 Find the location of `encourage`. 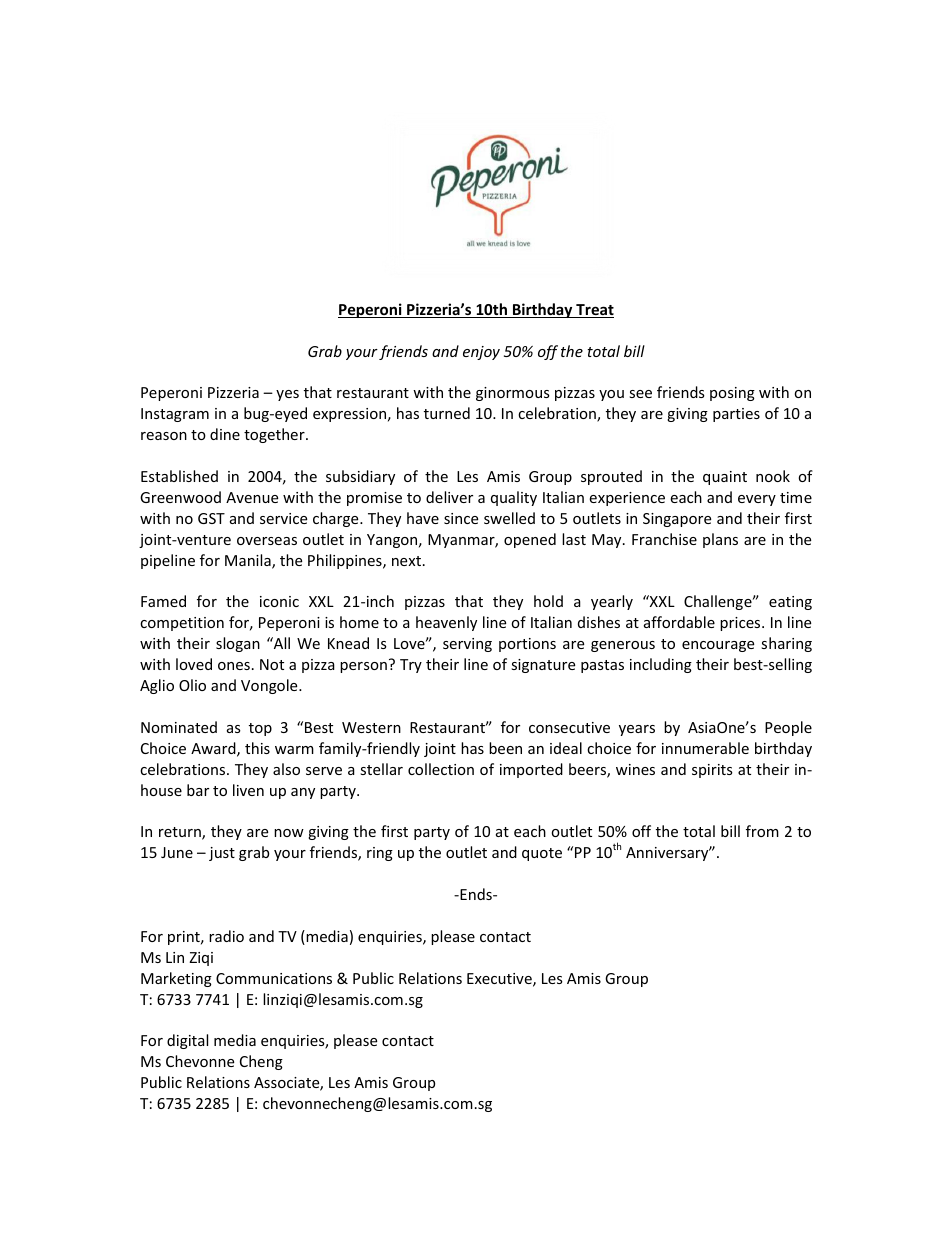

encourage is located at coordinates (718, 646).
